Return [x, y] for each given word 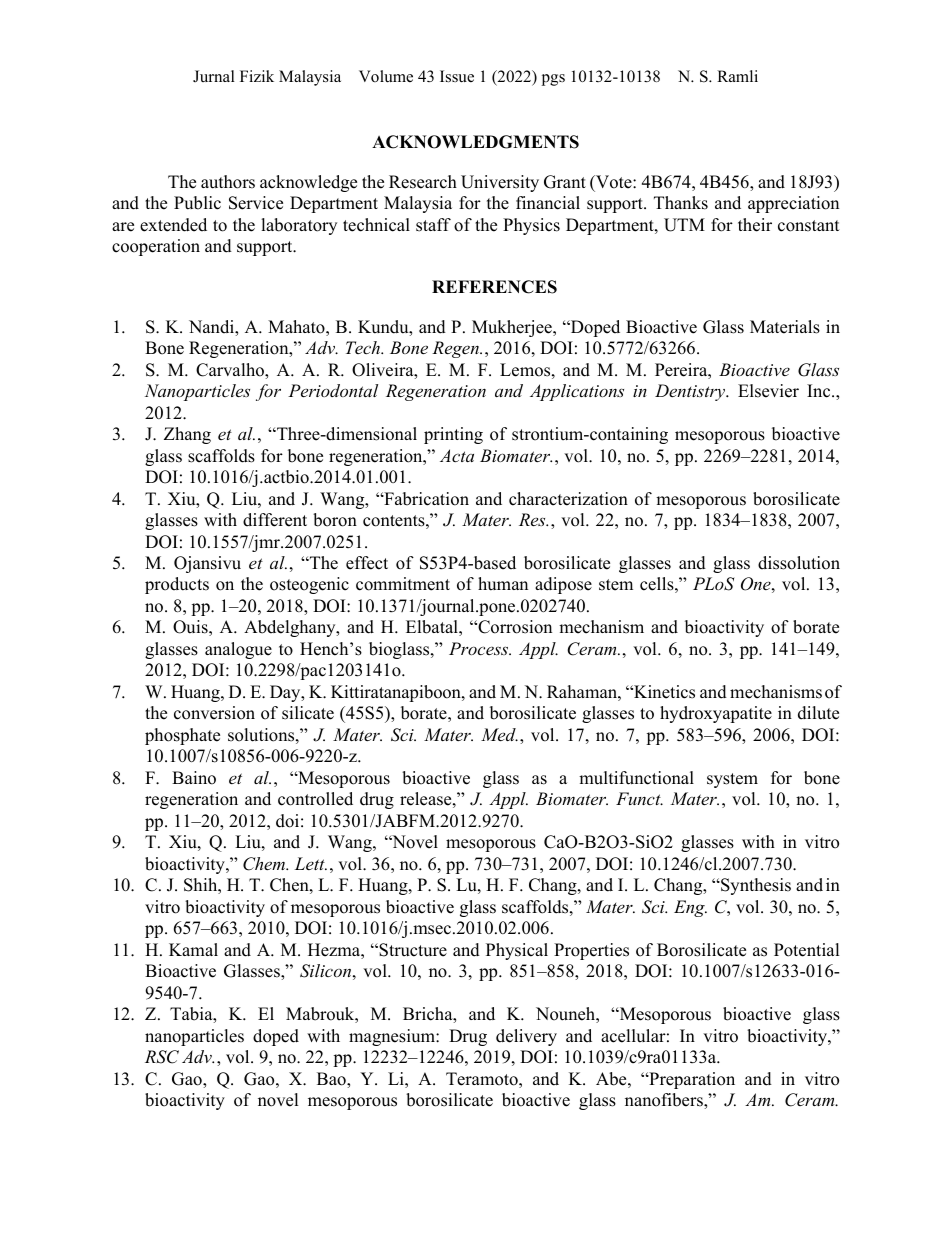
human [503, 584]
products [177, 585]
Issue [457, 76]
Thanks [681, 203]
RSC [162, 1057]
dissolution [799, 563]
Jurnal [214, 76]
